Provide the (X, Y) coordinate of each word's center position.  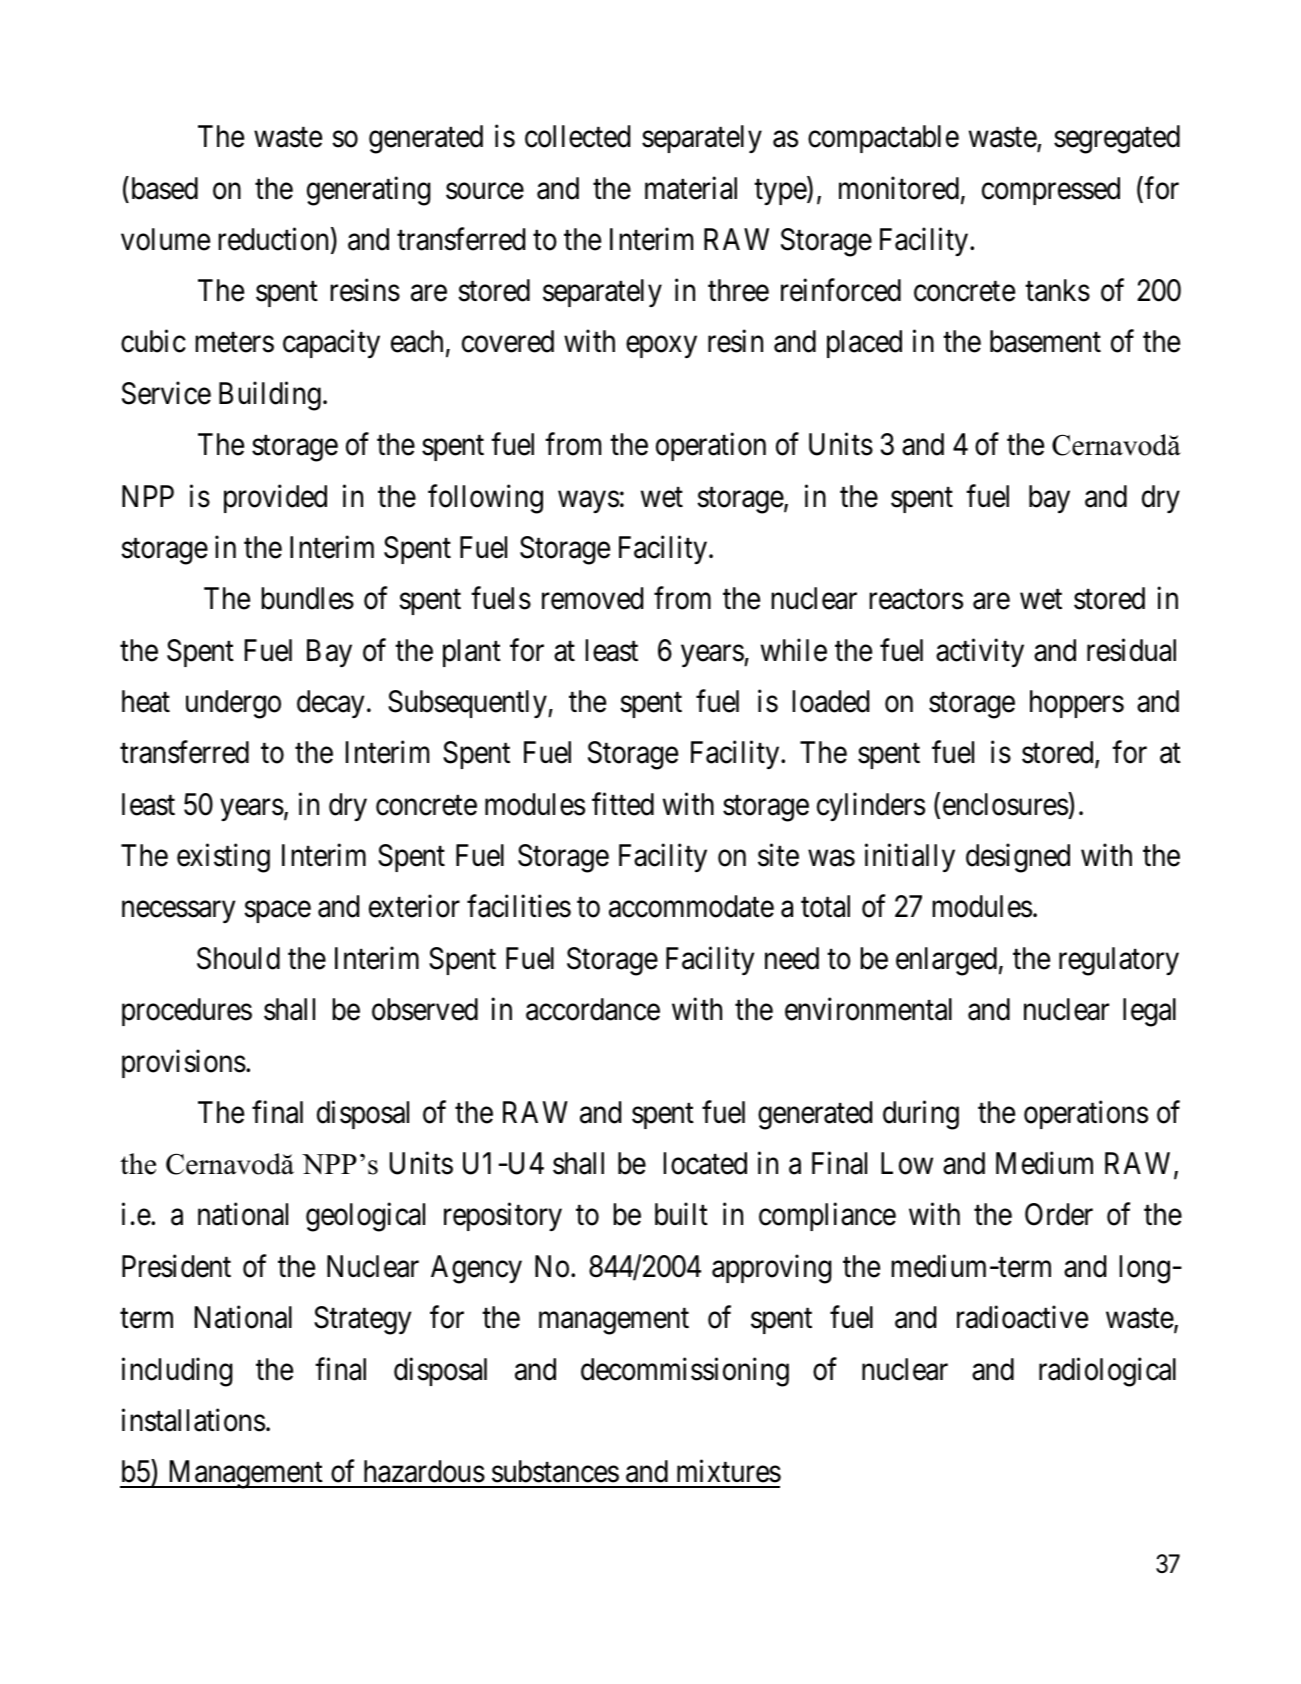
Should (238, 958)
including (177, 1372)
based (163, 188)
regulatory (1119, 961)
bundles (307, 598)
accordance (593, 1009)
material (691, 188)
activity (980, 652)
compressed (1051, 191)
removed (592, 598)
